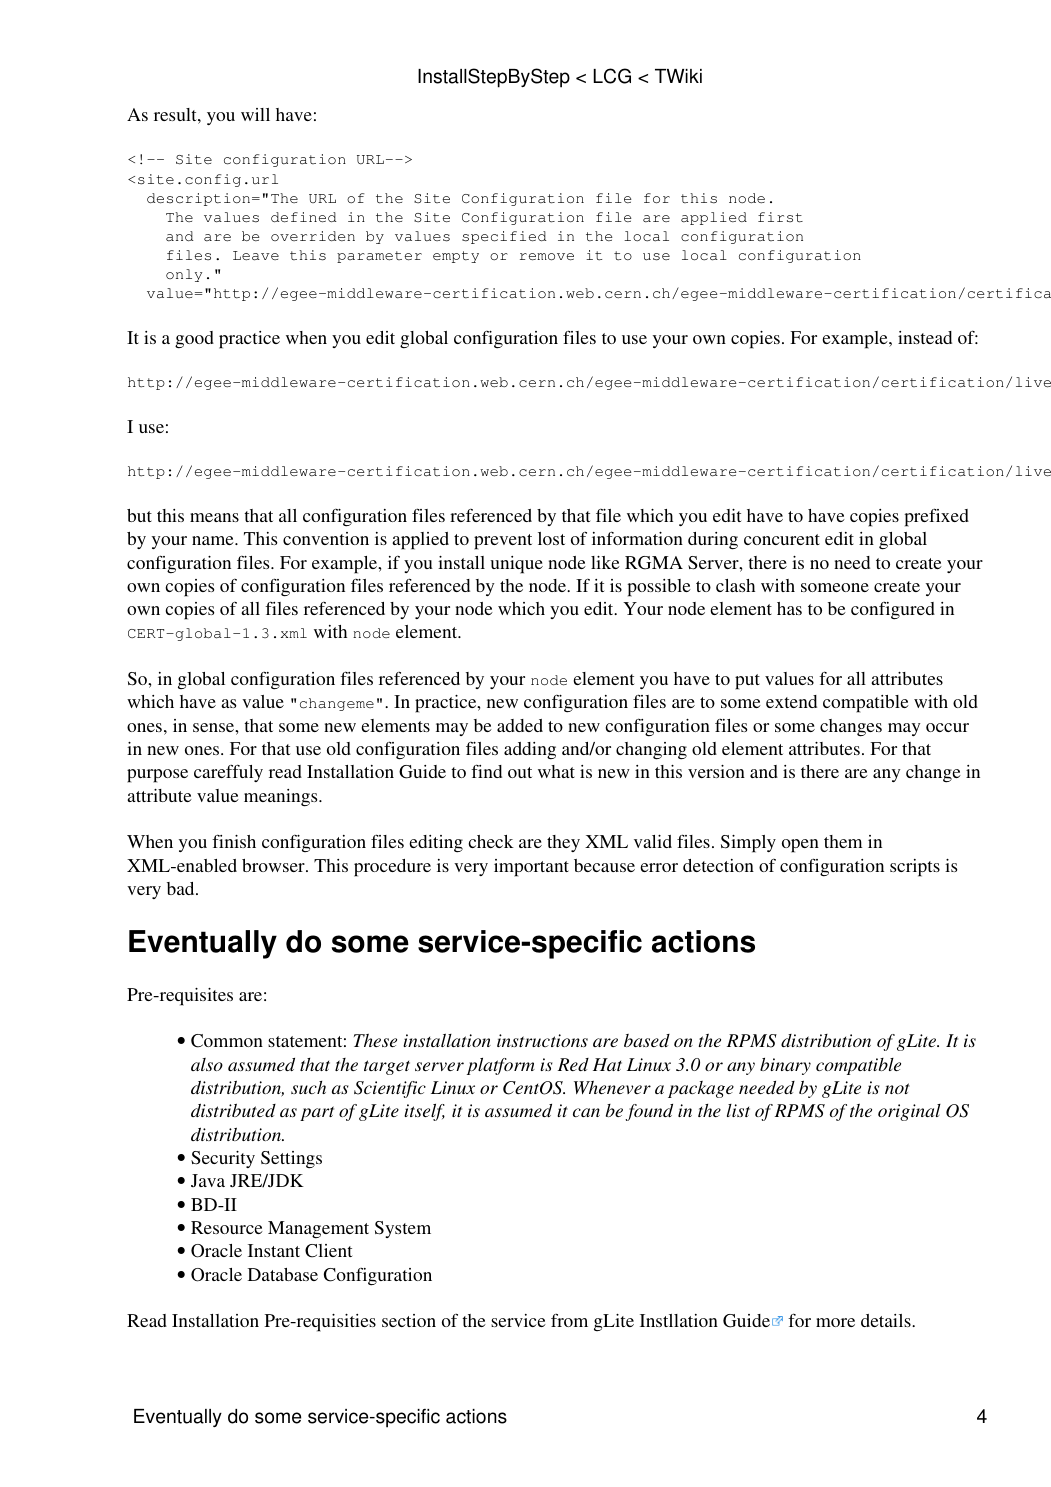 This screenshot has width=1051, height=1487. What do you see at coordinates (542, 1040) in the screenshot?
I see `instructions` at bounding box center [542, 1040].
